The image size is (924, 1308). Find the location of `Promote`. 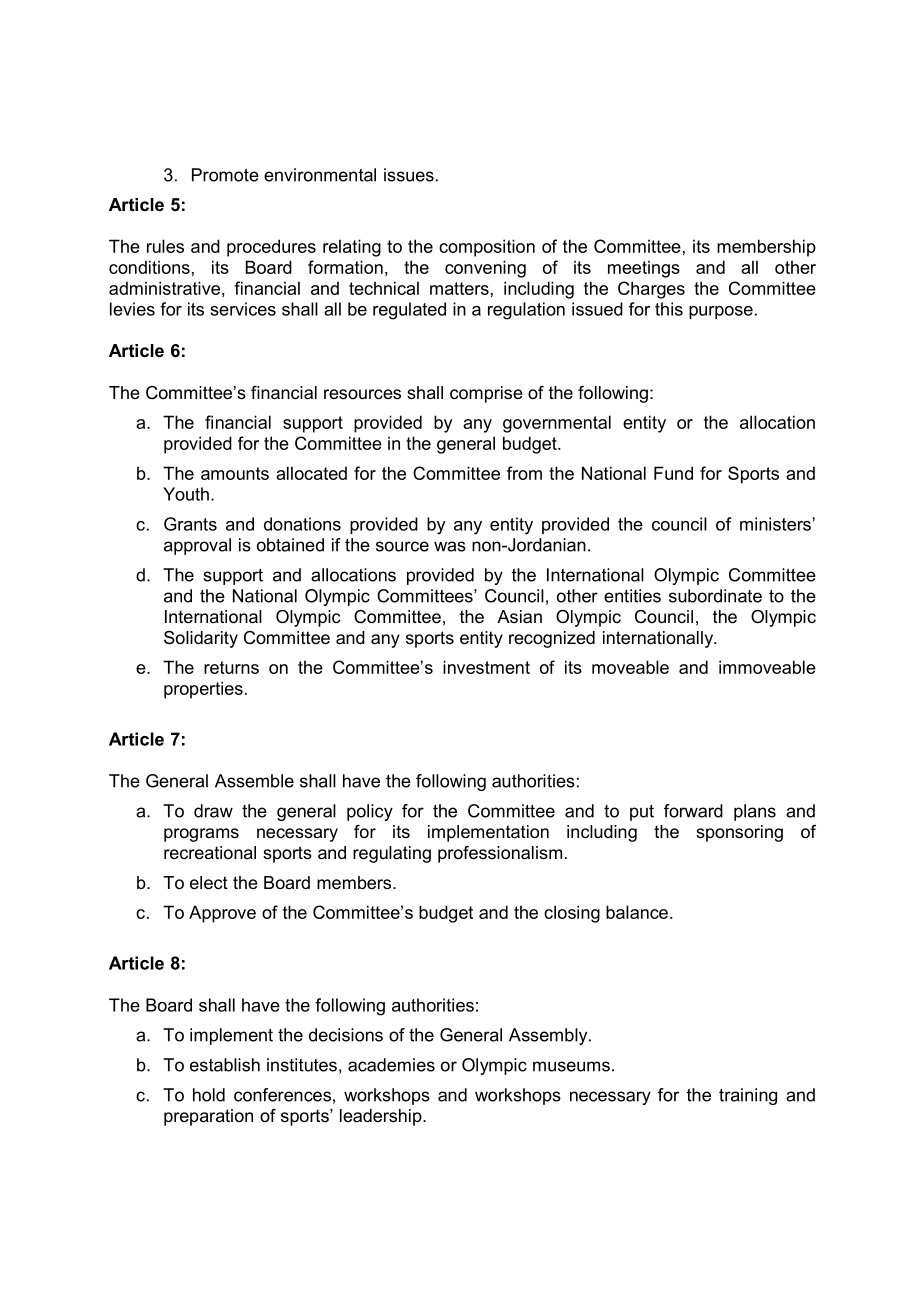

Promote is located at coordinates (225, 175).
